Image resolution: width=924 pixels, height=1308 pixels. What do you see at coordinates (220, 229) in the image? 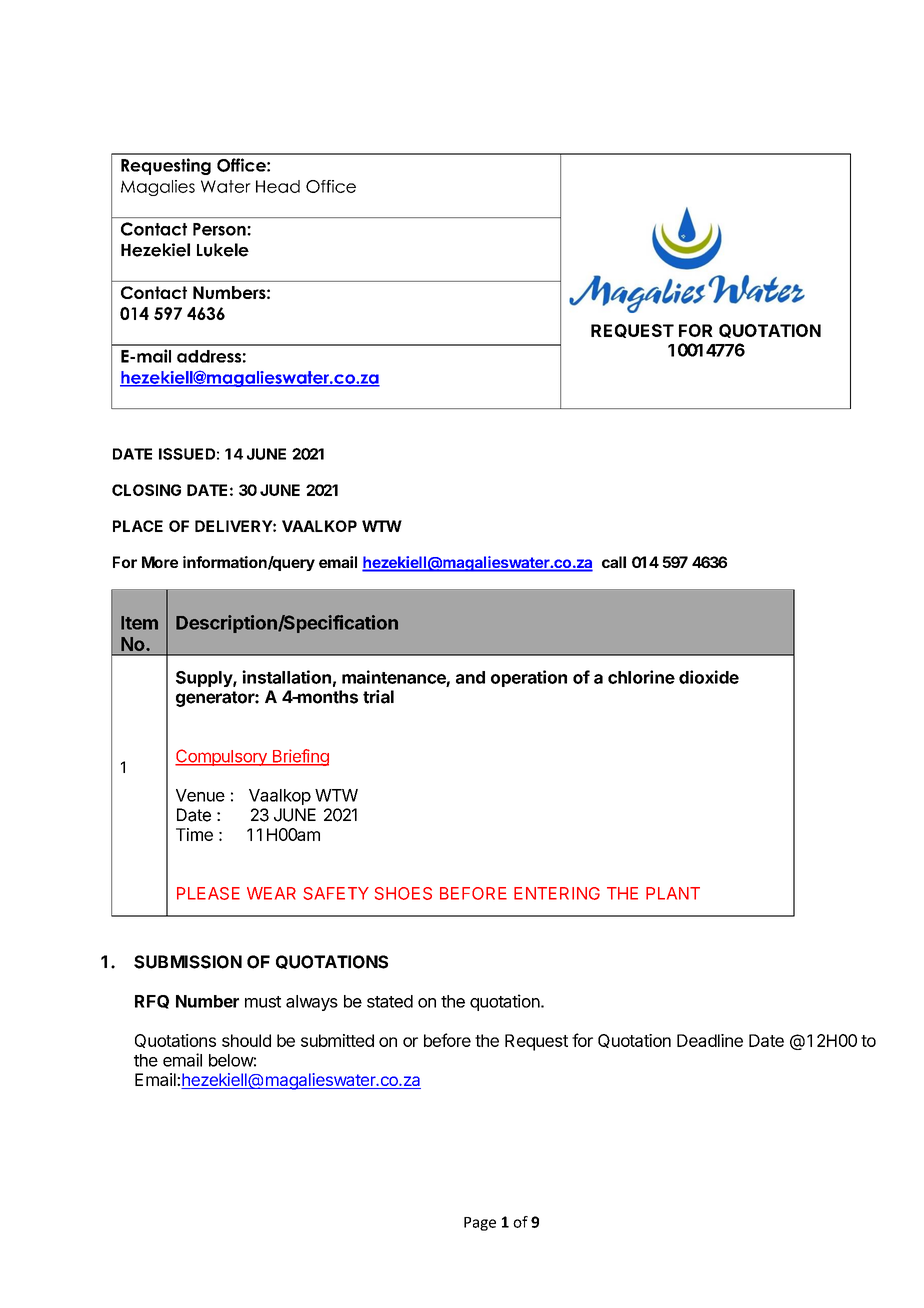
I see `Person` at bounding box center [220, 229].
